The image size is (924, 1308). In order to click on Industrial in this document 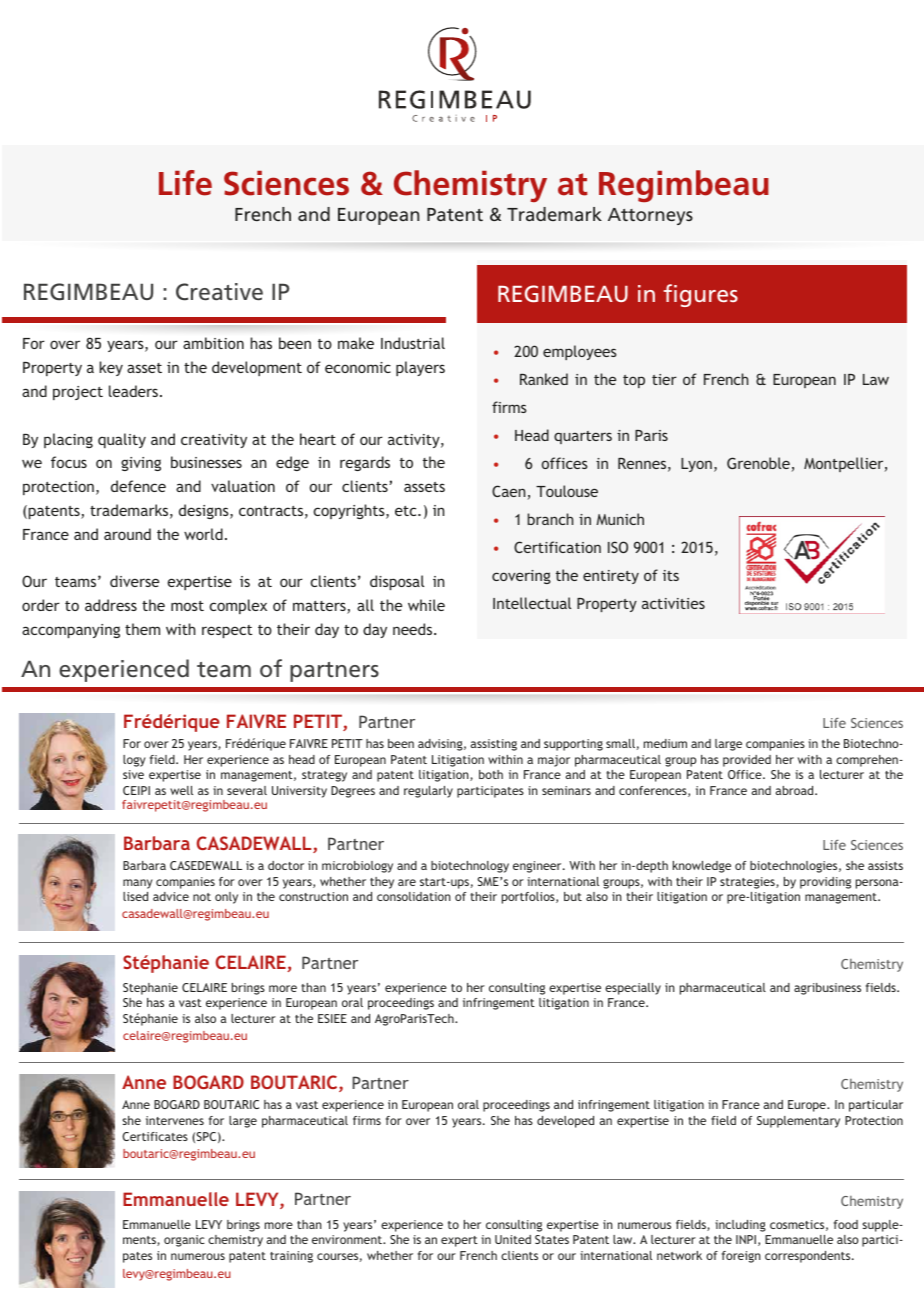, I will do `click(413, 343)`.
